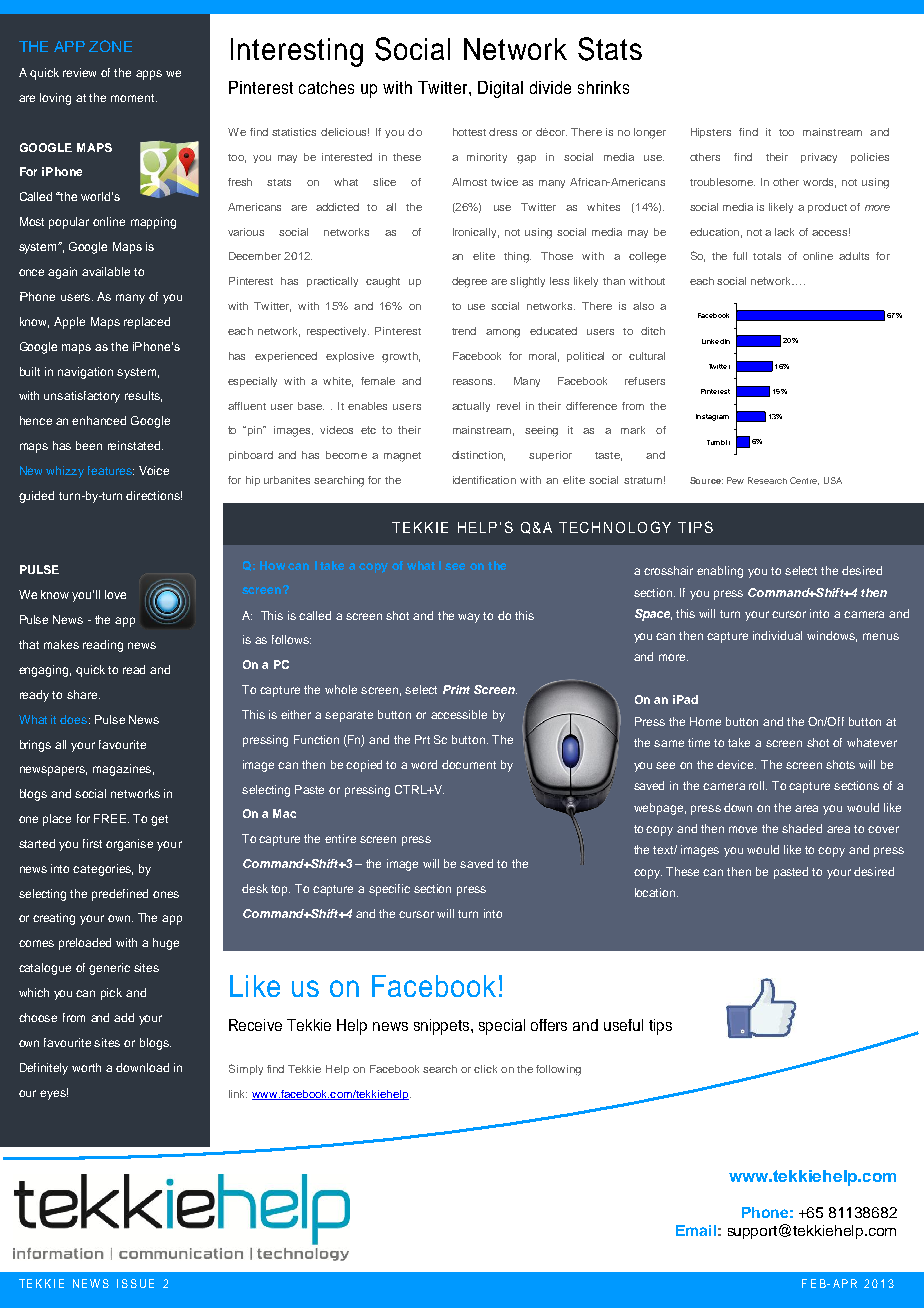 The width and height of the screenshot is (924, 1308). What do you see at coordinates (819, 158) in the screenshot?
I see `privacy` at bounding box center [819, 158].
